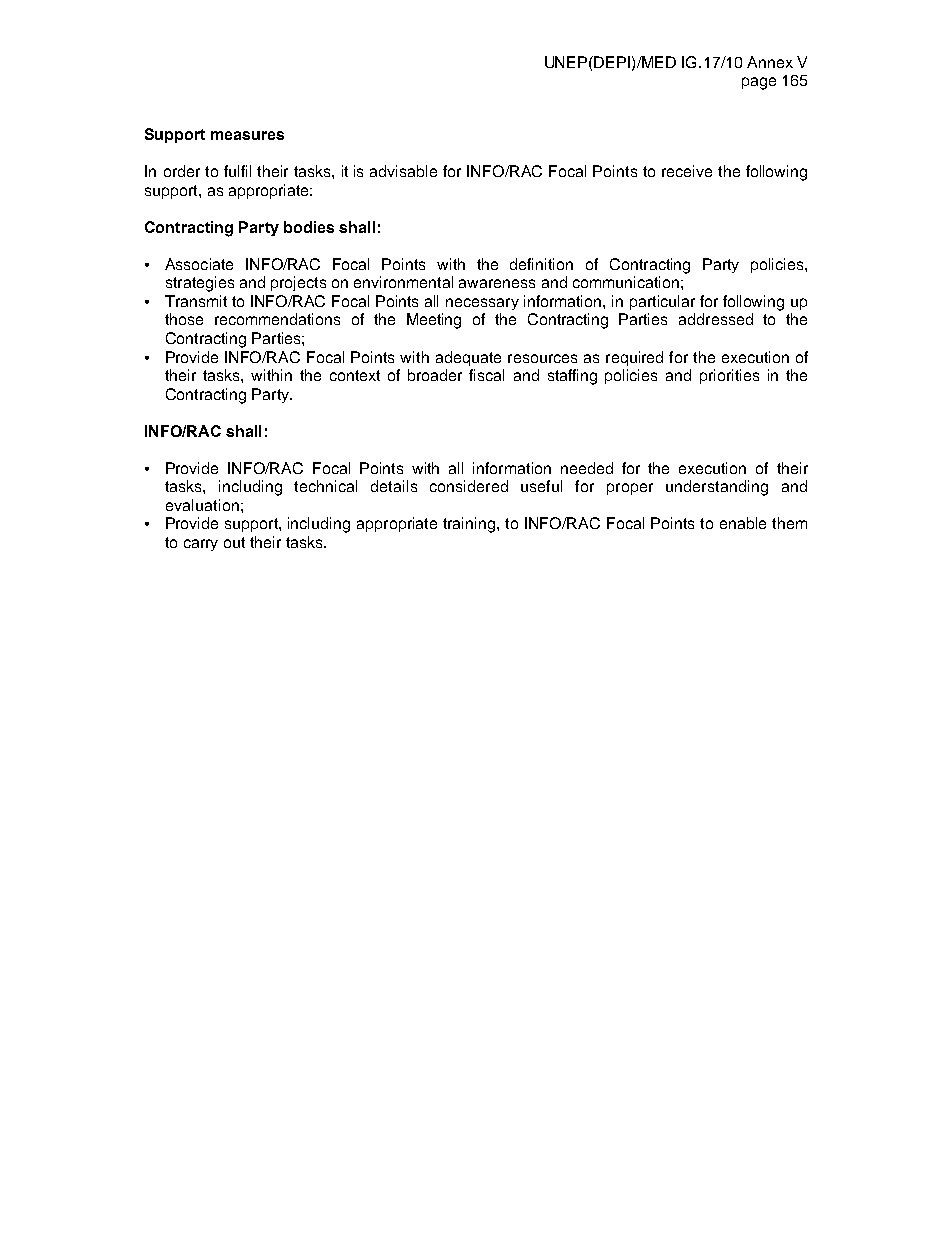 The width and height of the screenshot is (952, 1233). Describe the element at coordinates (237, 171) in the screenshot. I see `fulfil` at that location.
